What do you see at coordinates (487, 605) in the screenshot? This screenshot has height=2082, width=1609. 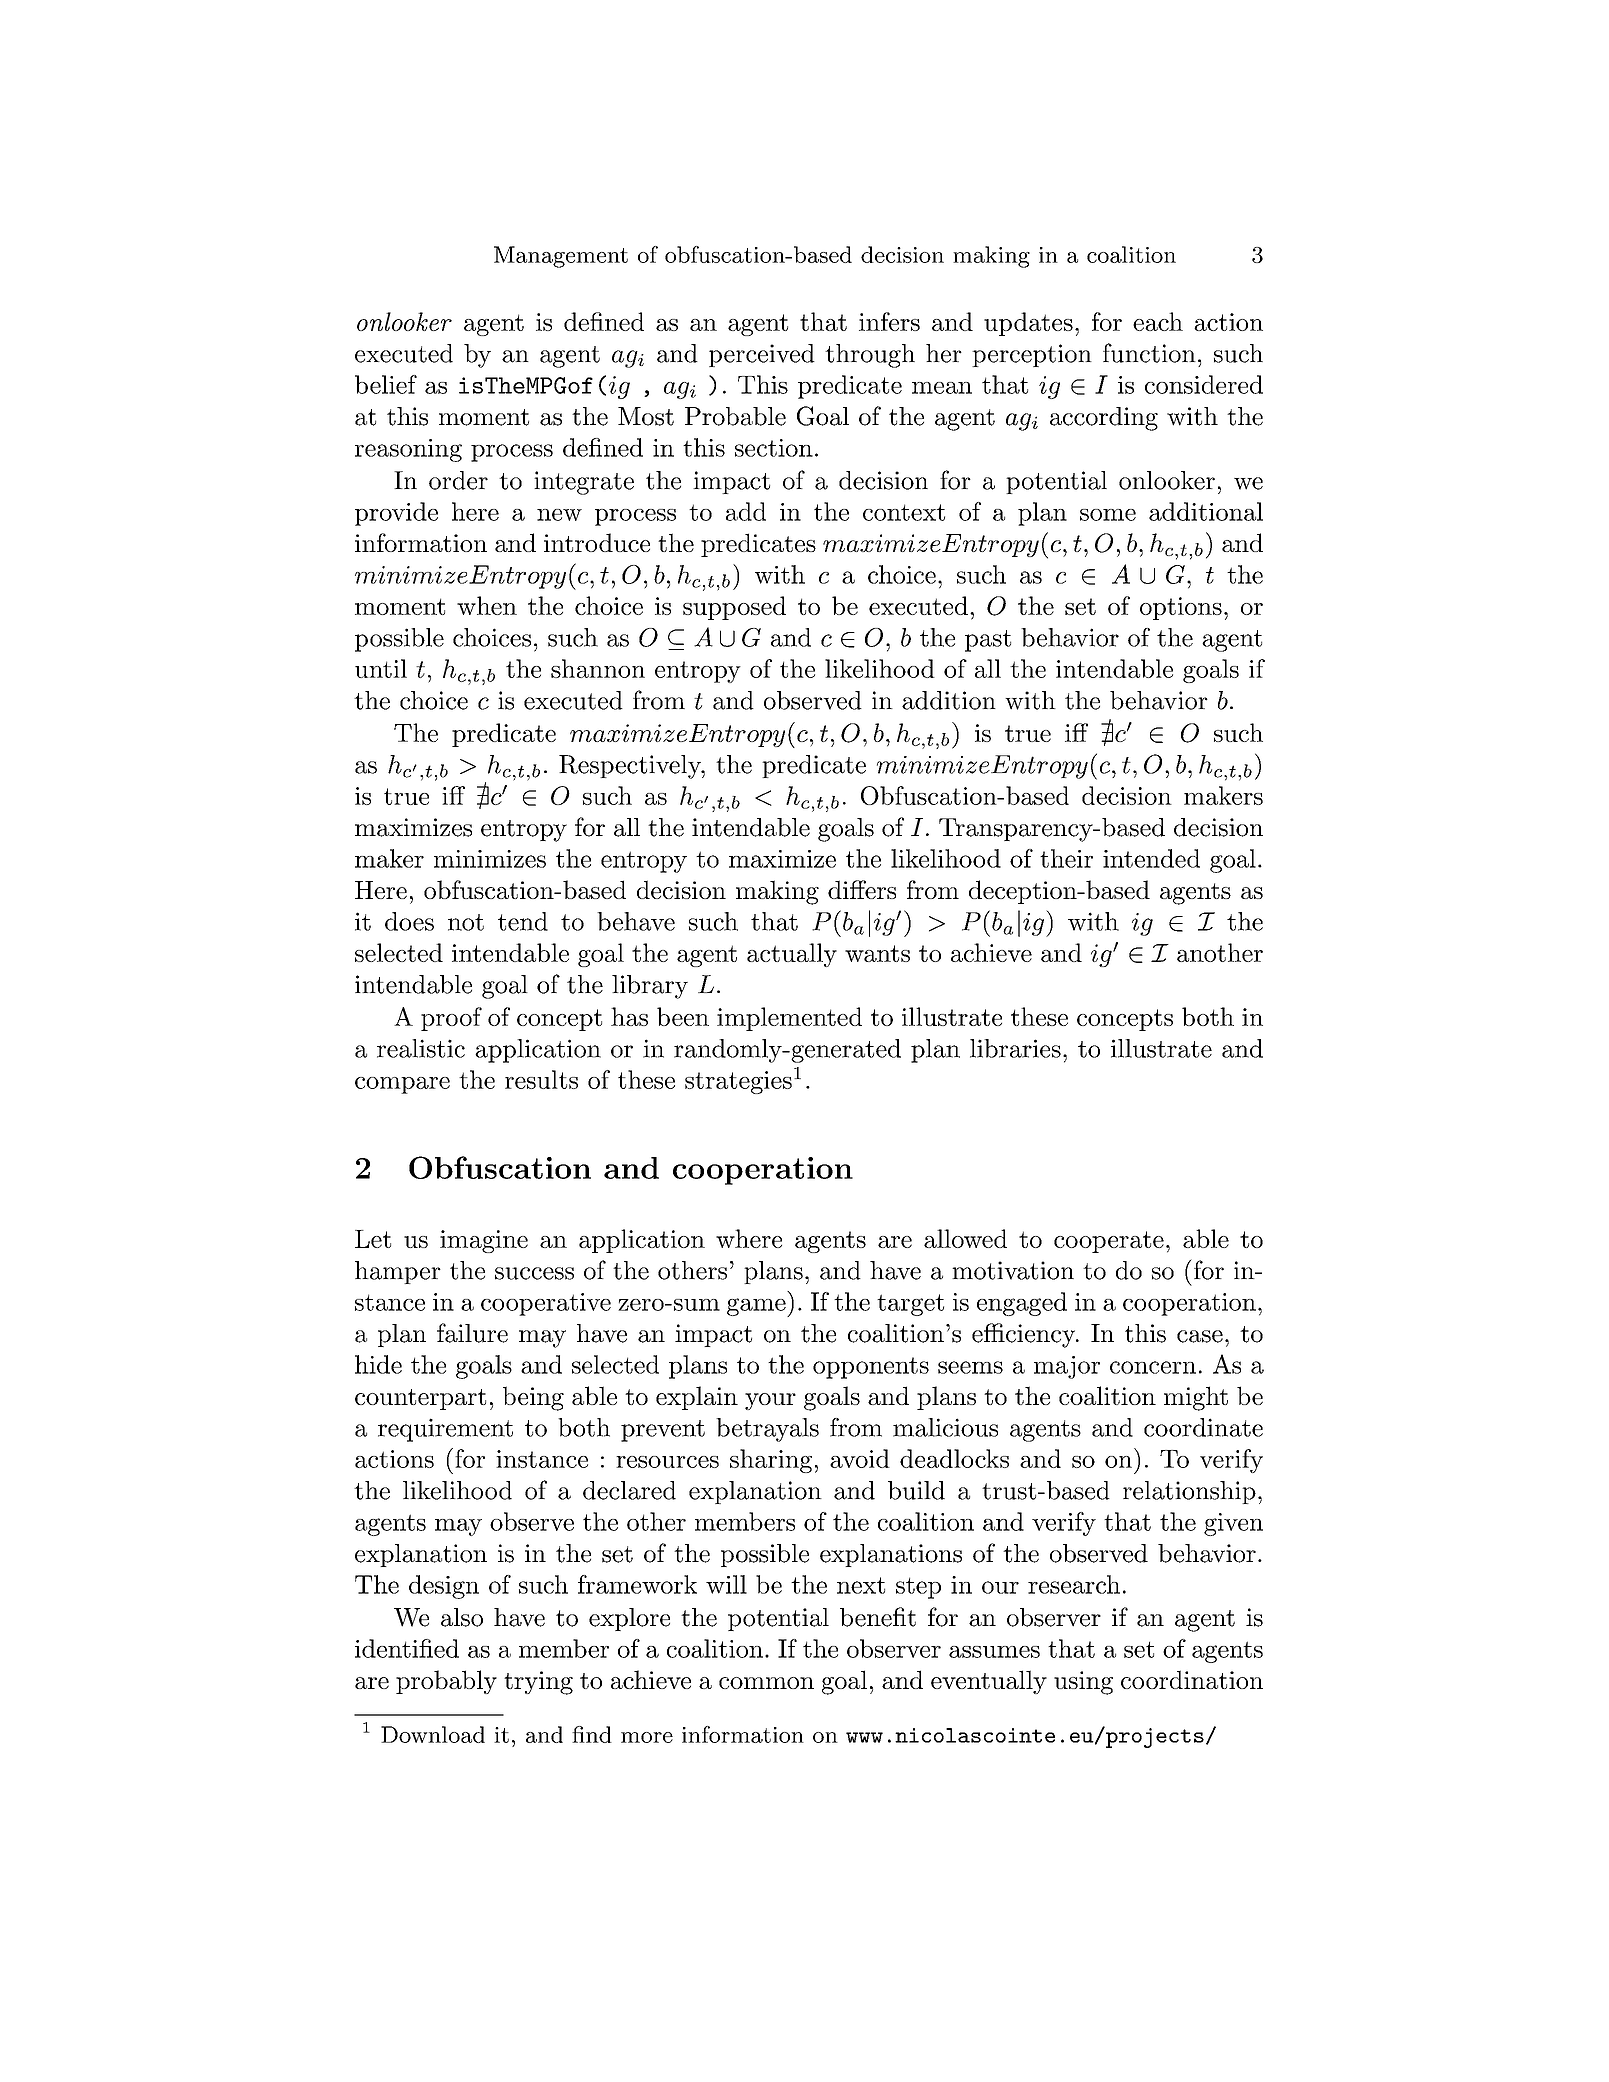 I see `when` at bounding box center [487, 605].
